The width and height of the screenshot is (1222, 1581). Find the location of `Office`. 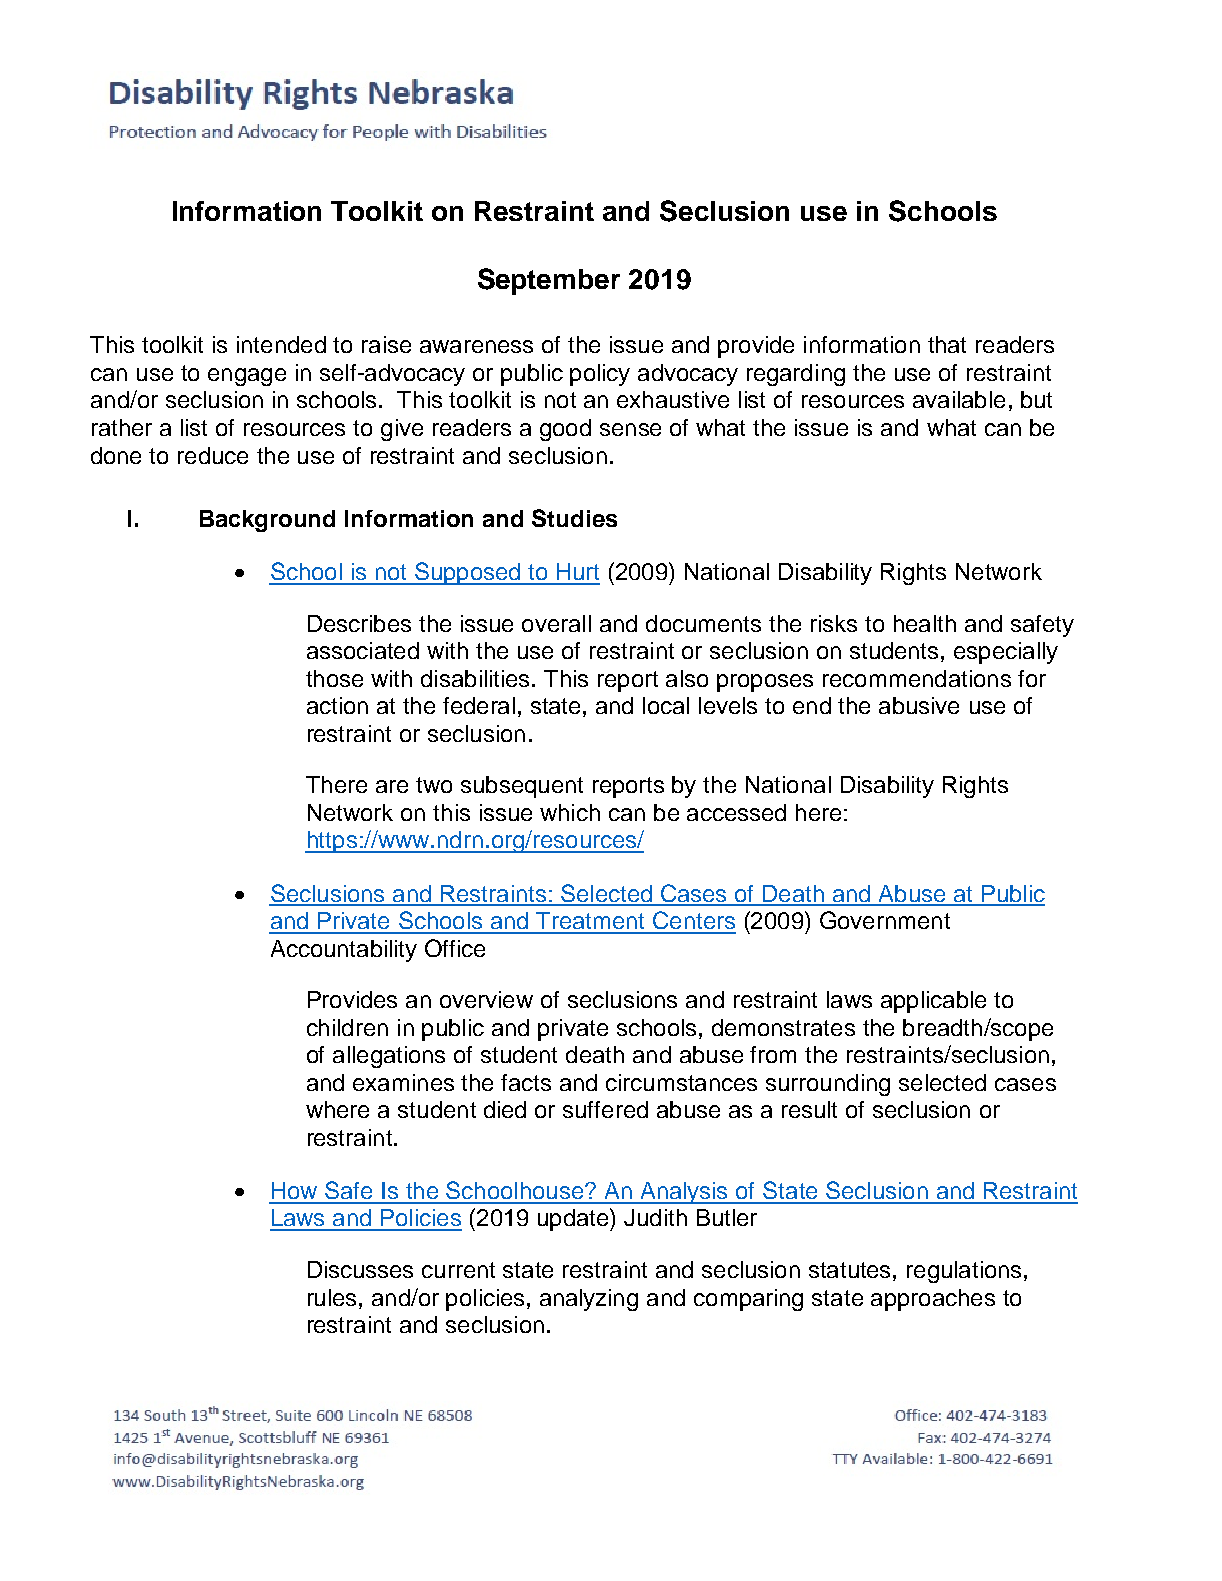

Office is located at coordinates (455, 948).
